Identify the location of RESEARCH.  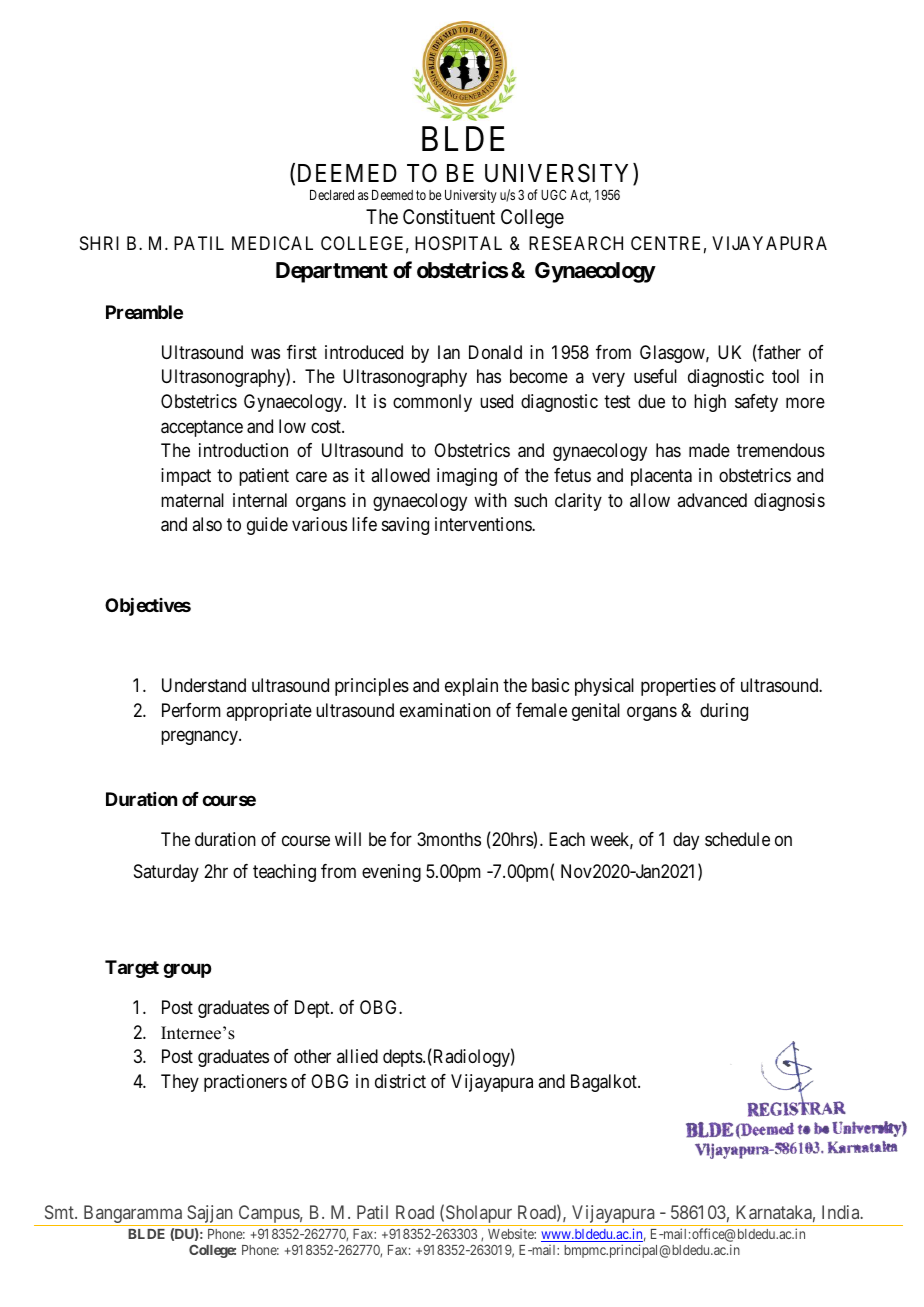
(576, 243).
